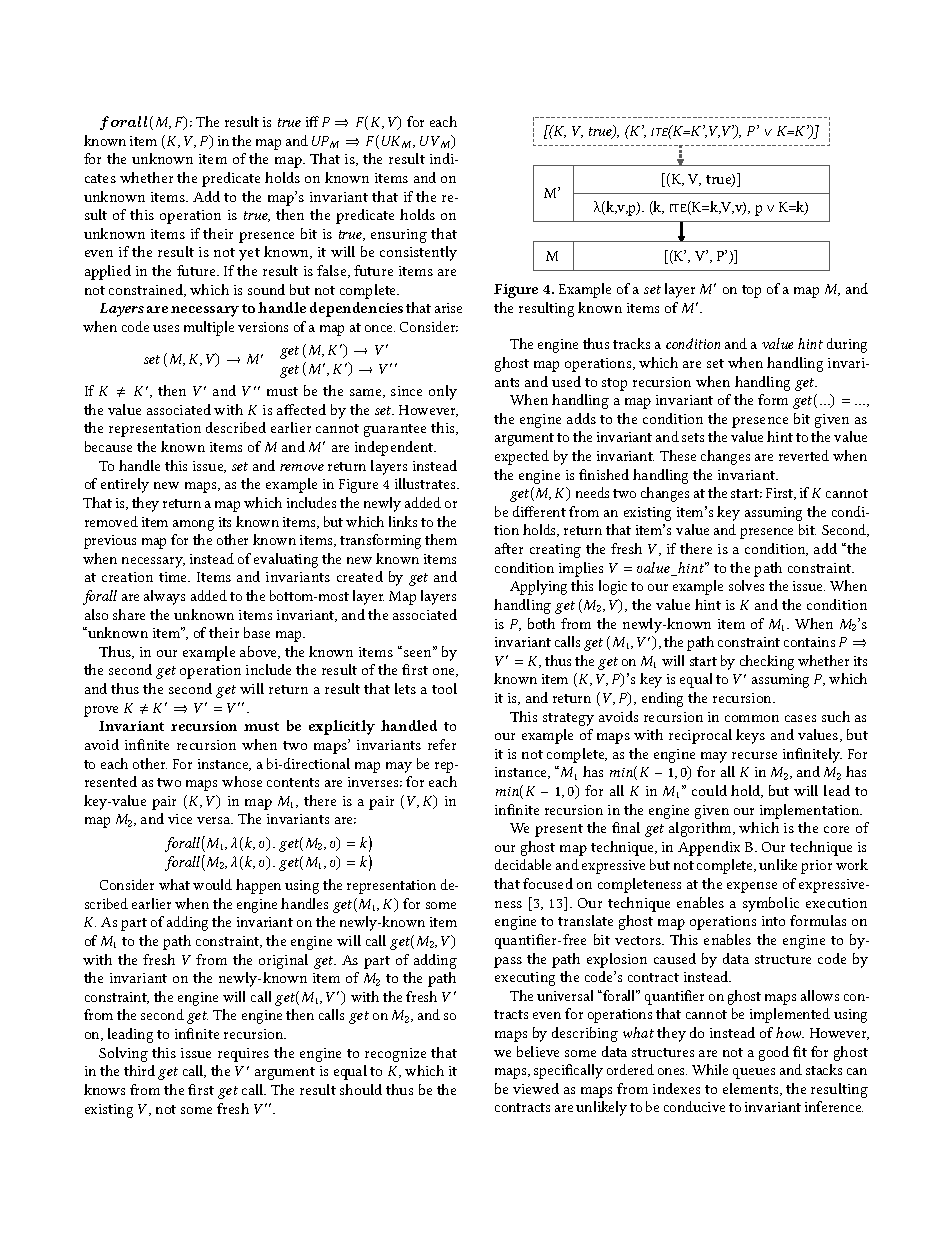 This document has height=1233, width=952. Describe the element at coordinates (139, 1070) in the document. I see `third` at that location.
